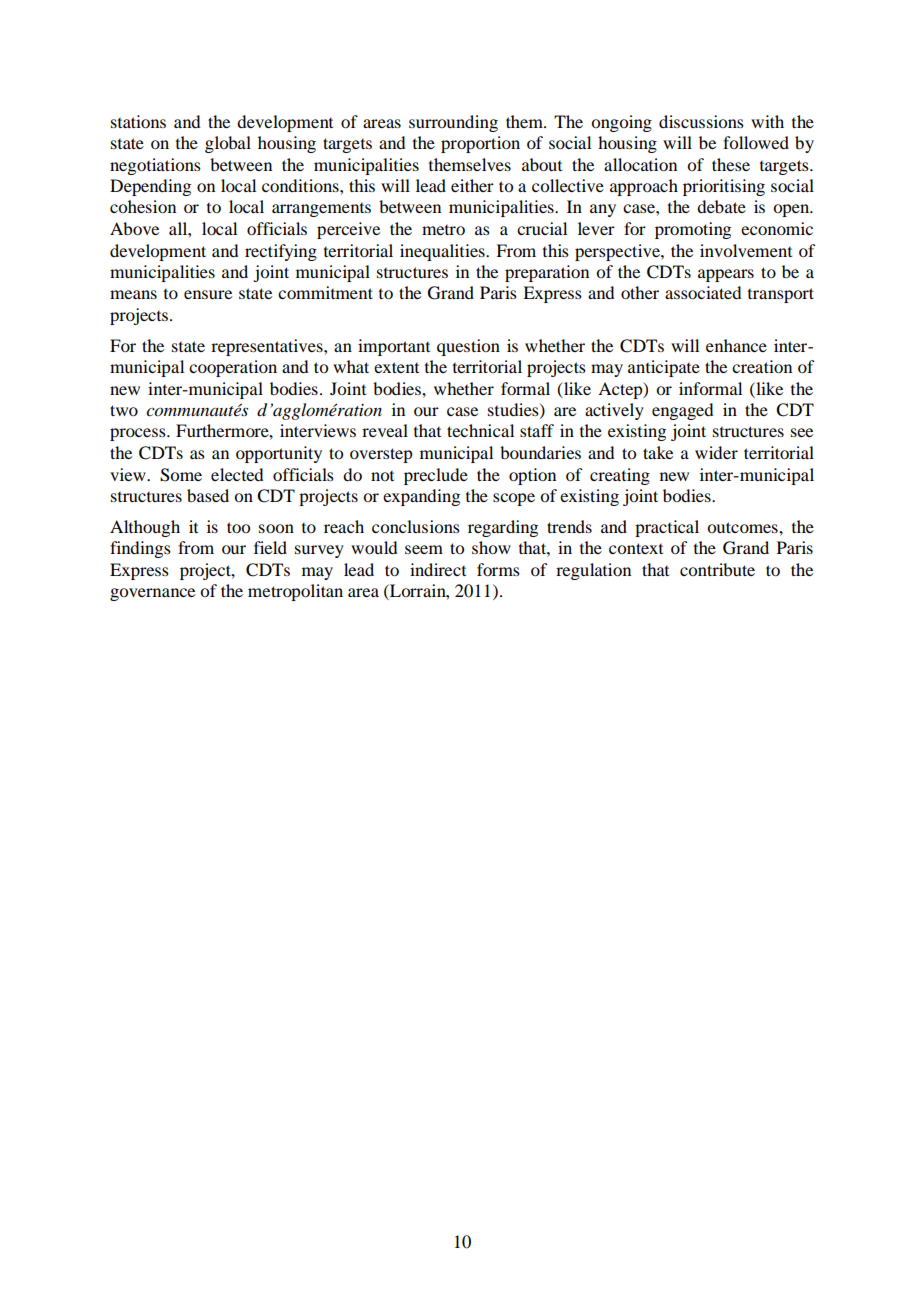  What do you see at coordinates (746, 250) in the image?
I see `involvement` at bounding box center [746, 250].
